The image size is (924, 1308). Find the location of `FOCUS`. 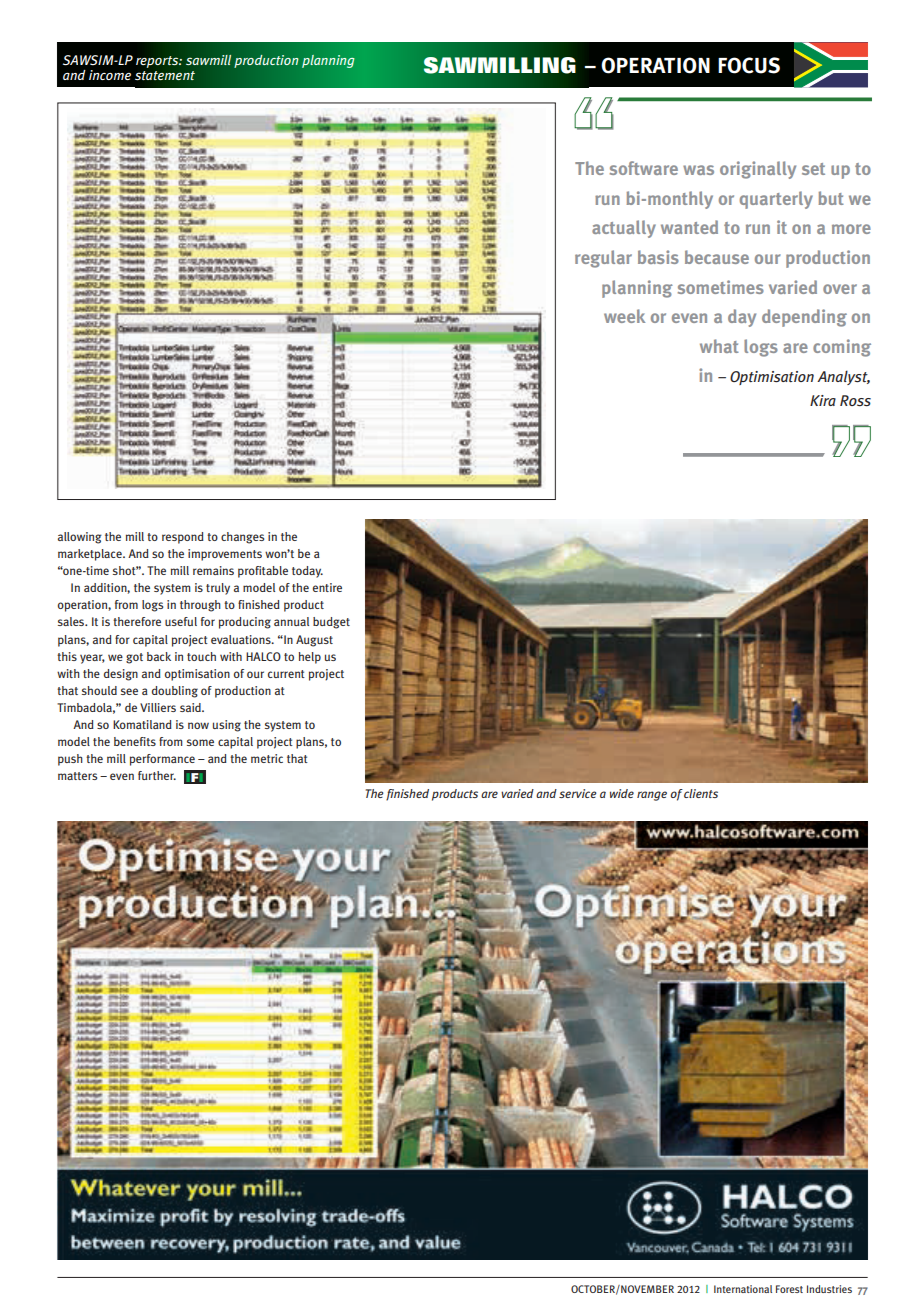

FOCUS is located at coordinates (749, 65).
